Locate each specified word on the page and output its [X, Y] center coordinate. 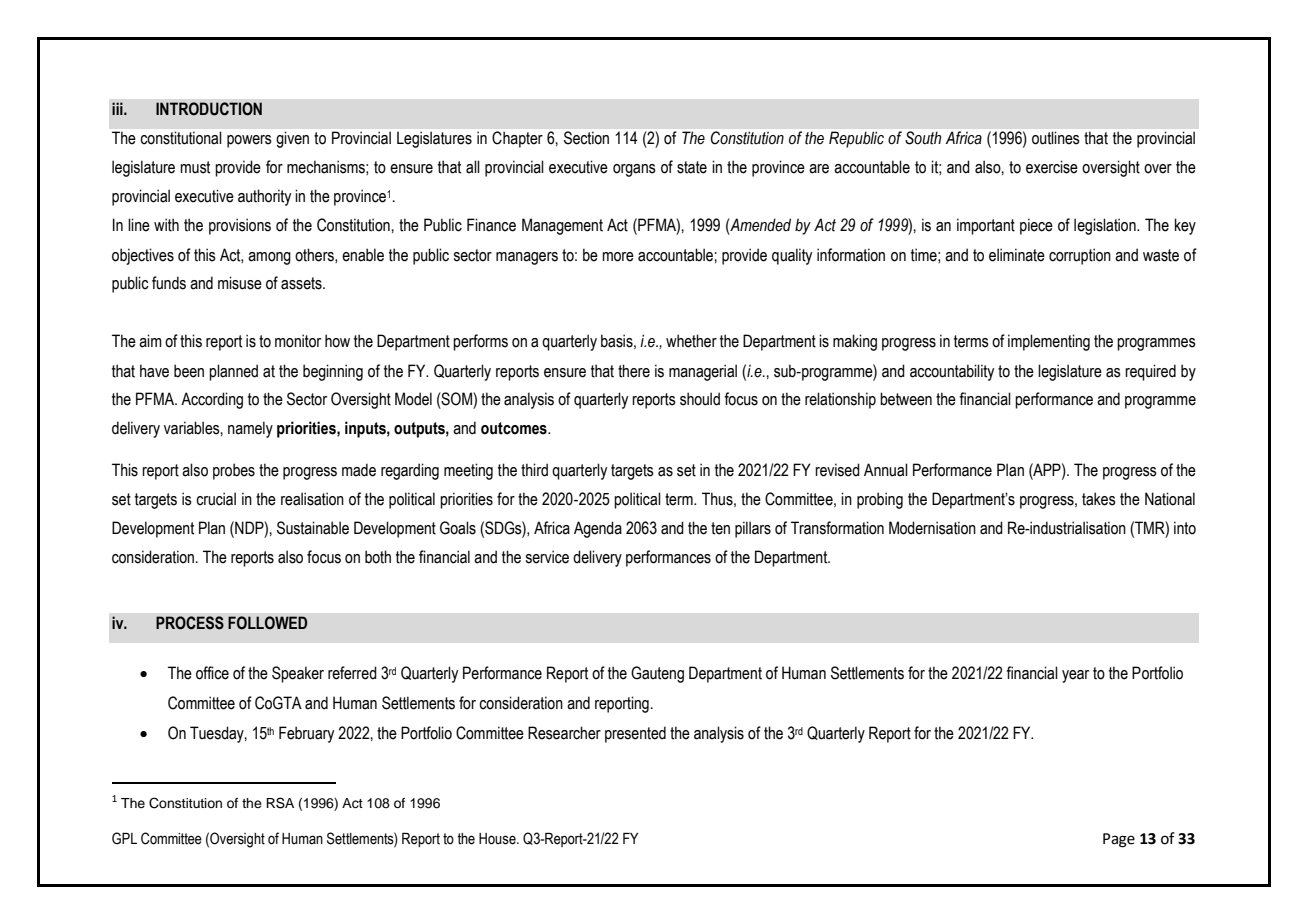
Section [586, 138]
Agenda [598, 529]
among [269, 258]
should [700, 399]
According [212, 400]
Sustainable [313, 528]
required [1150, 372]
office [212, 673]
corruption [1080, 256]
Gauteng [657, 674]
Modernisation [932, 528]
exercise [1052, 167]
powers [249, 141]
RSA [280, 803]
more [618, 257]
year [1075, 676]
